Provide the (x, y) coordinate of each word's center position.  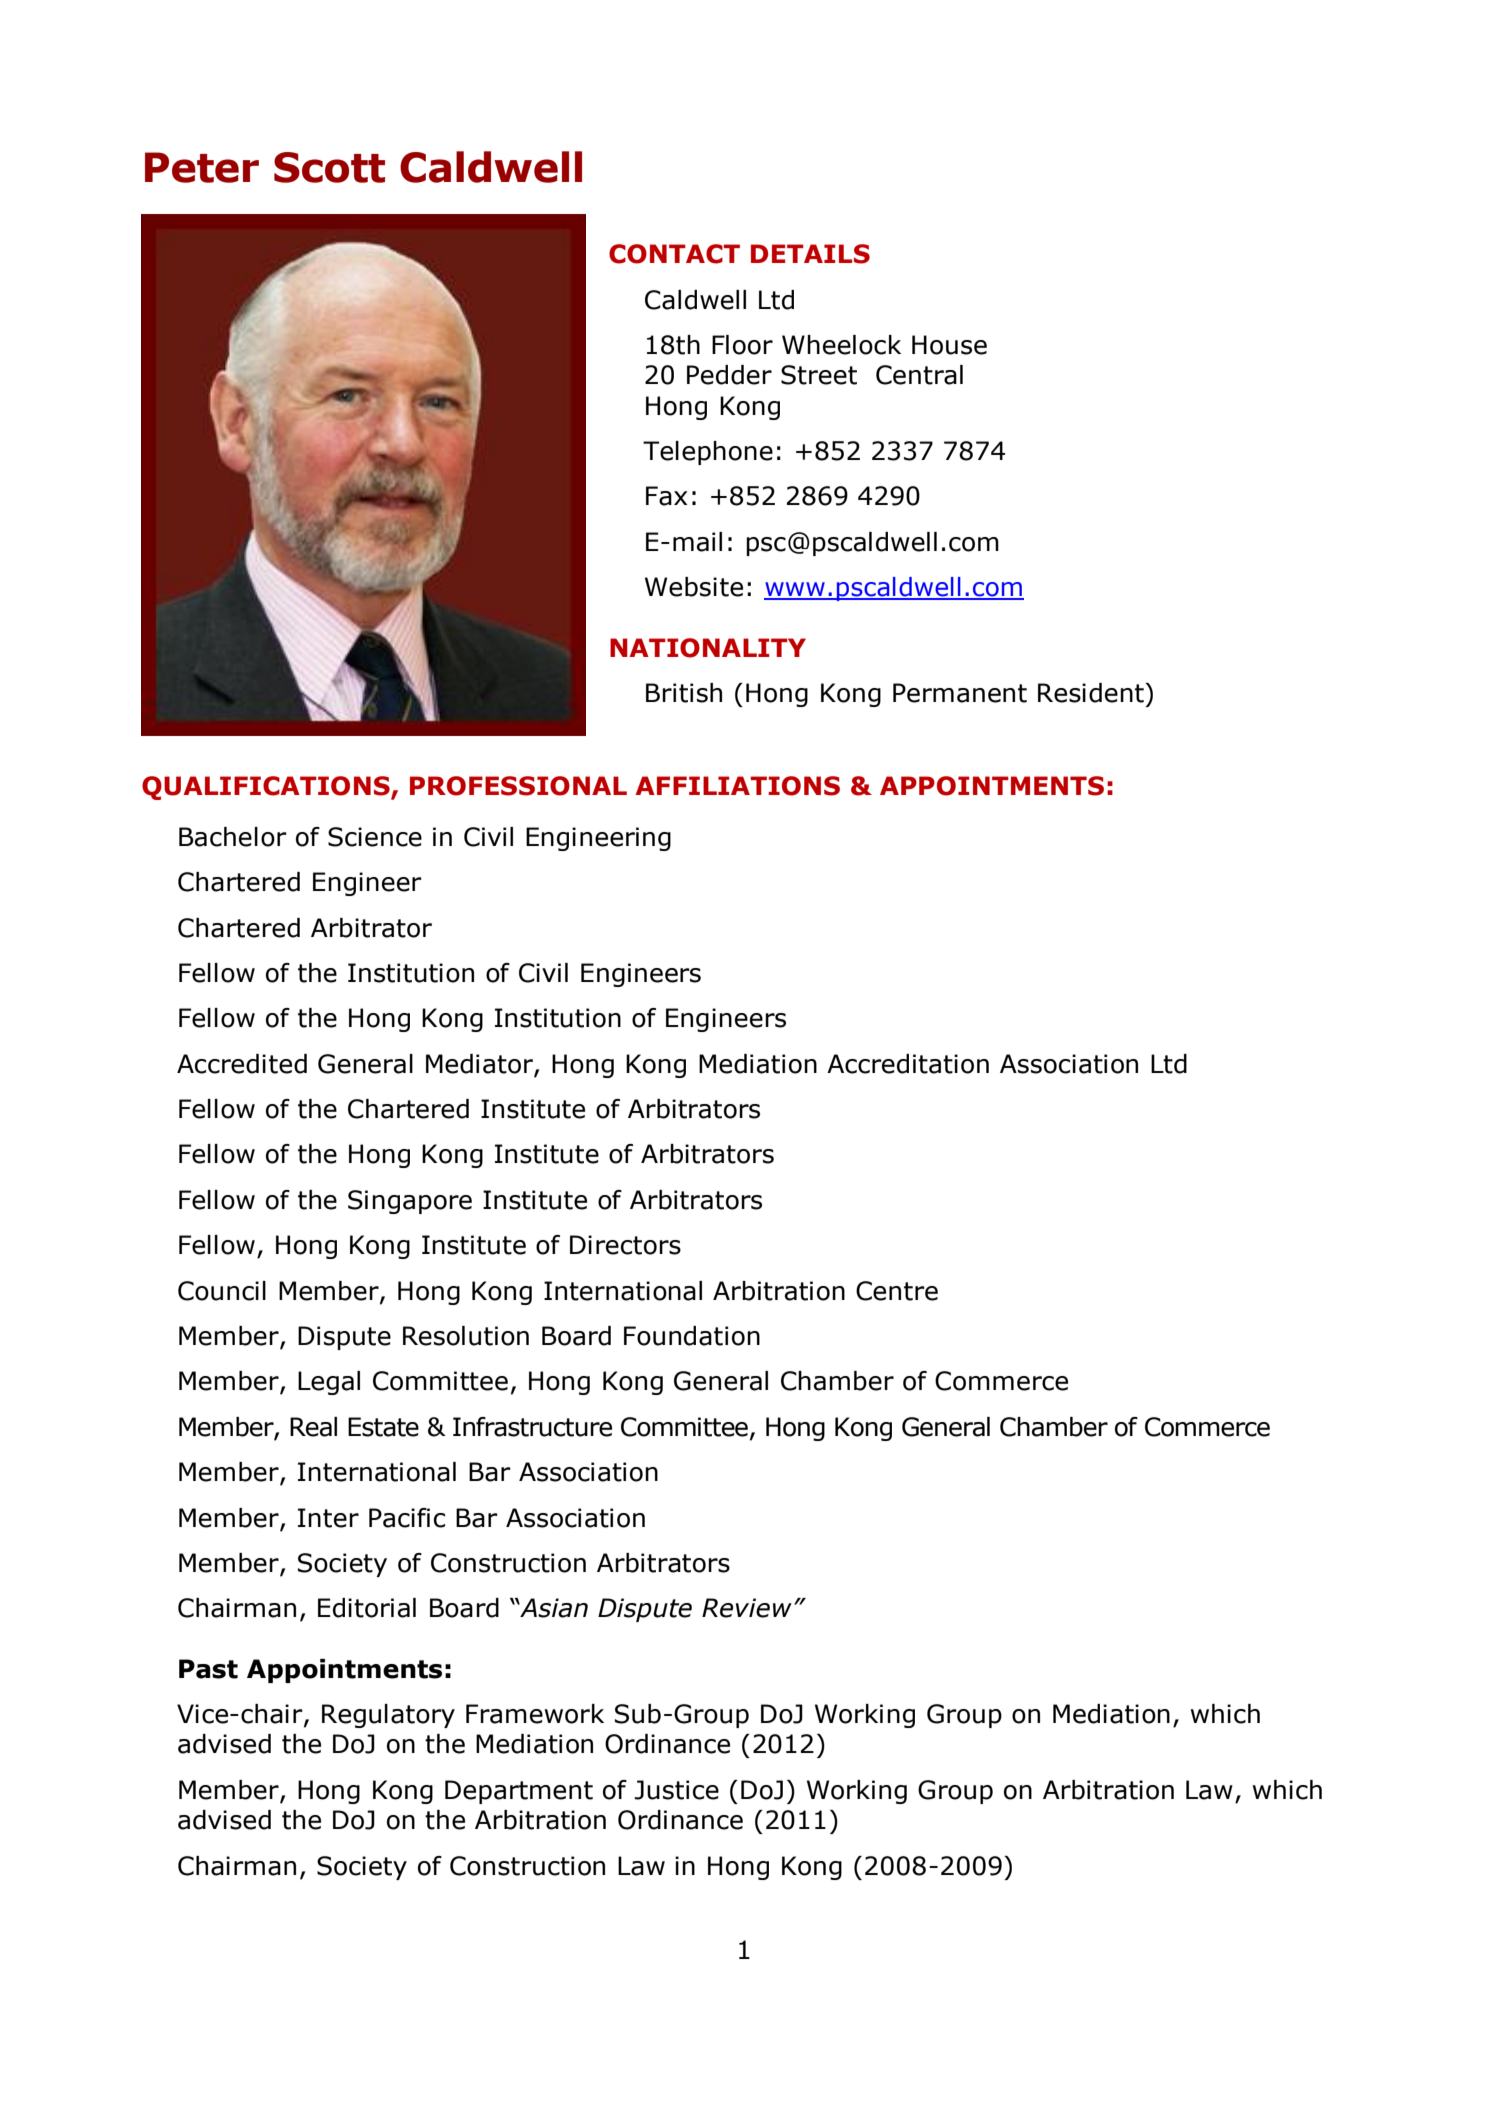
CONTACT (674, 254)
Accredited (242, 1064)
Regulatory (388, 1716)
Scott (329, 167)
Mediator (480, 1065)
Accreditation (908, 1064)
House (949, 345)
